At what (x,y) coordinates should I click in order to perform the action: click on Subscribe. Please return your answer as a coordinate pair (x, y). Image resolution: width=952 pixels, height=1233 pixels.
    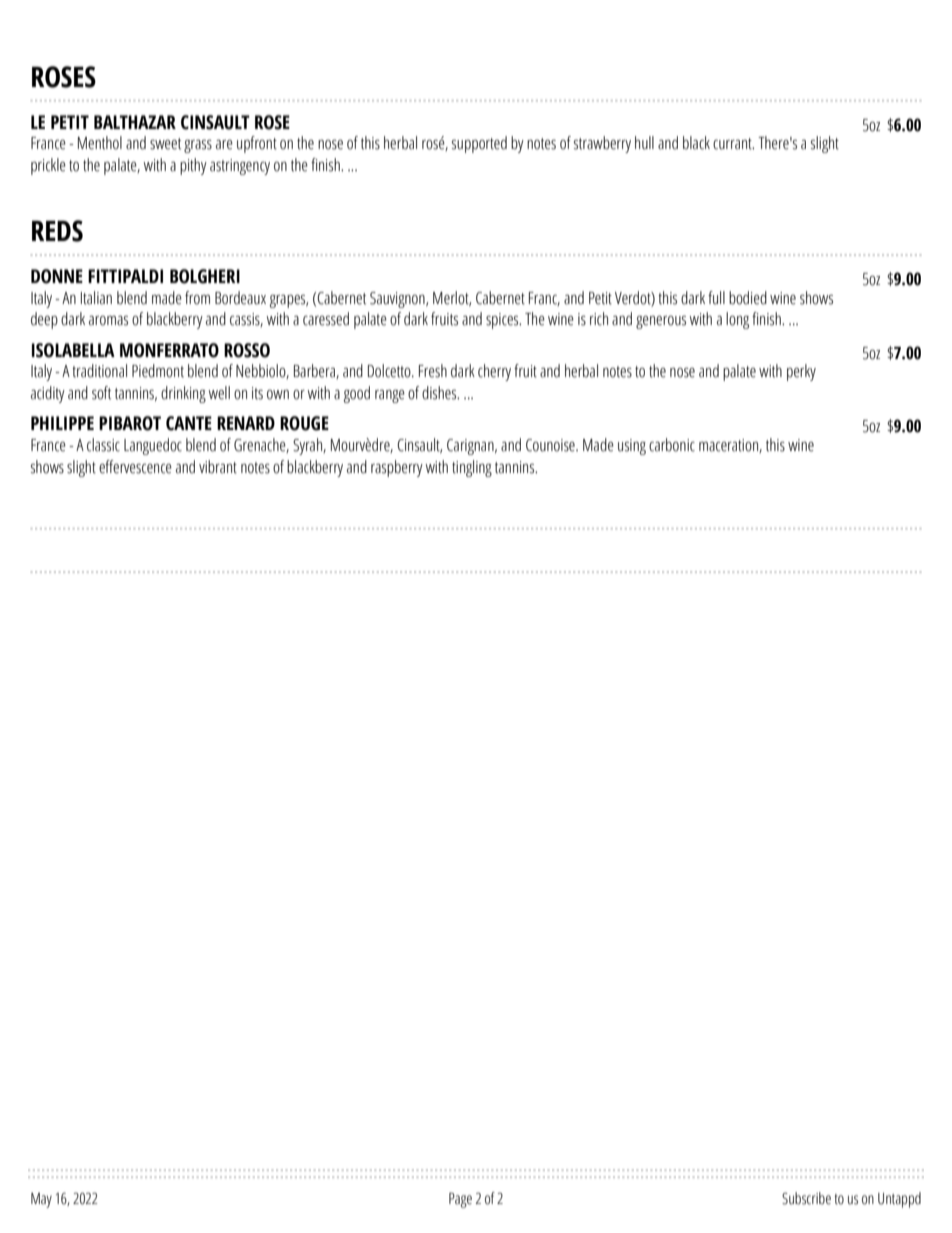
    Looking at the image, I should click on (806, 1198).
